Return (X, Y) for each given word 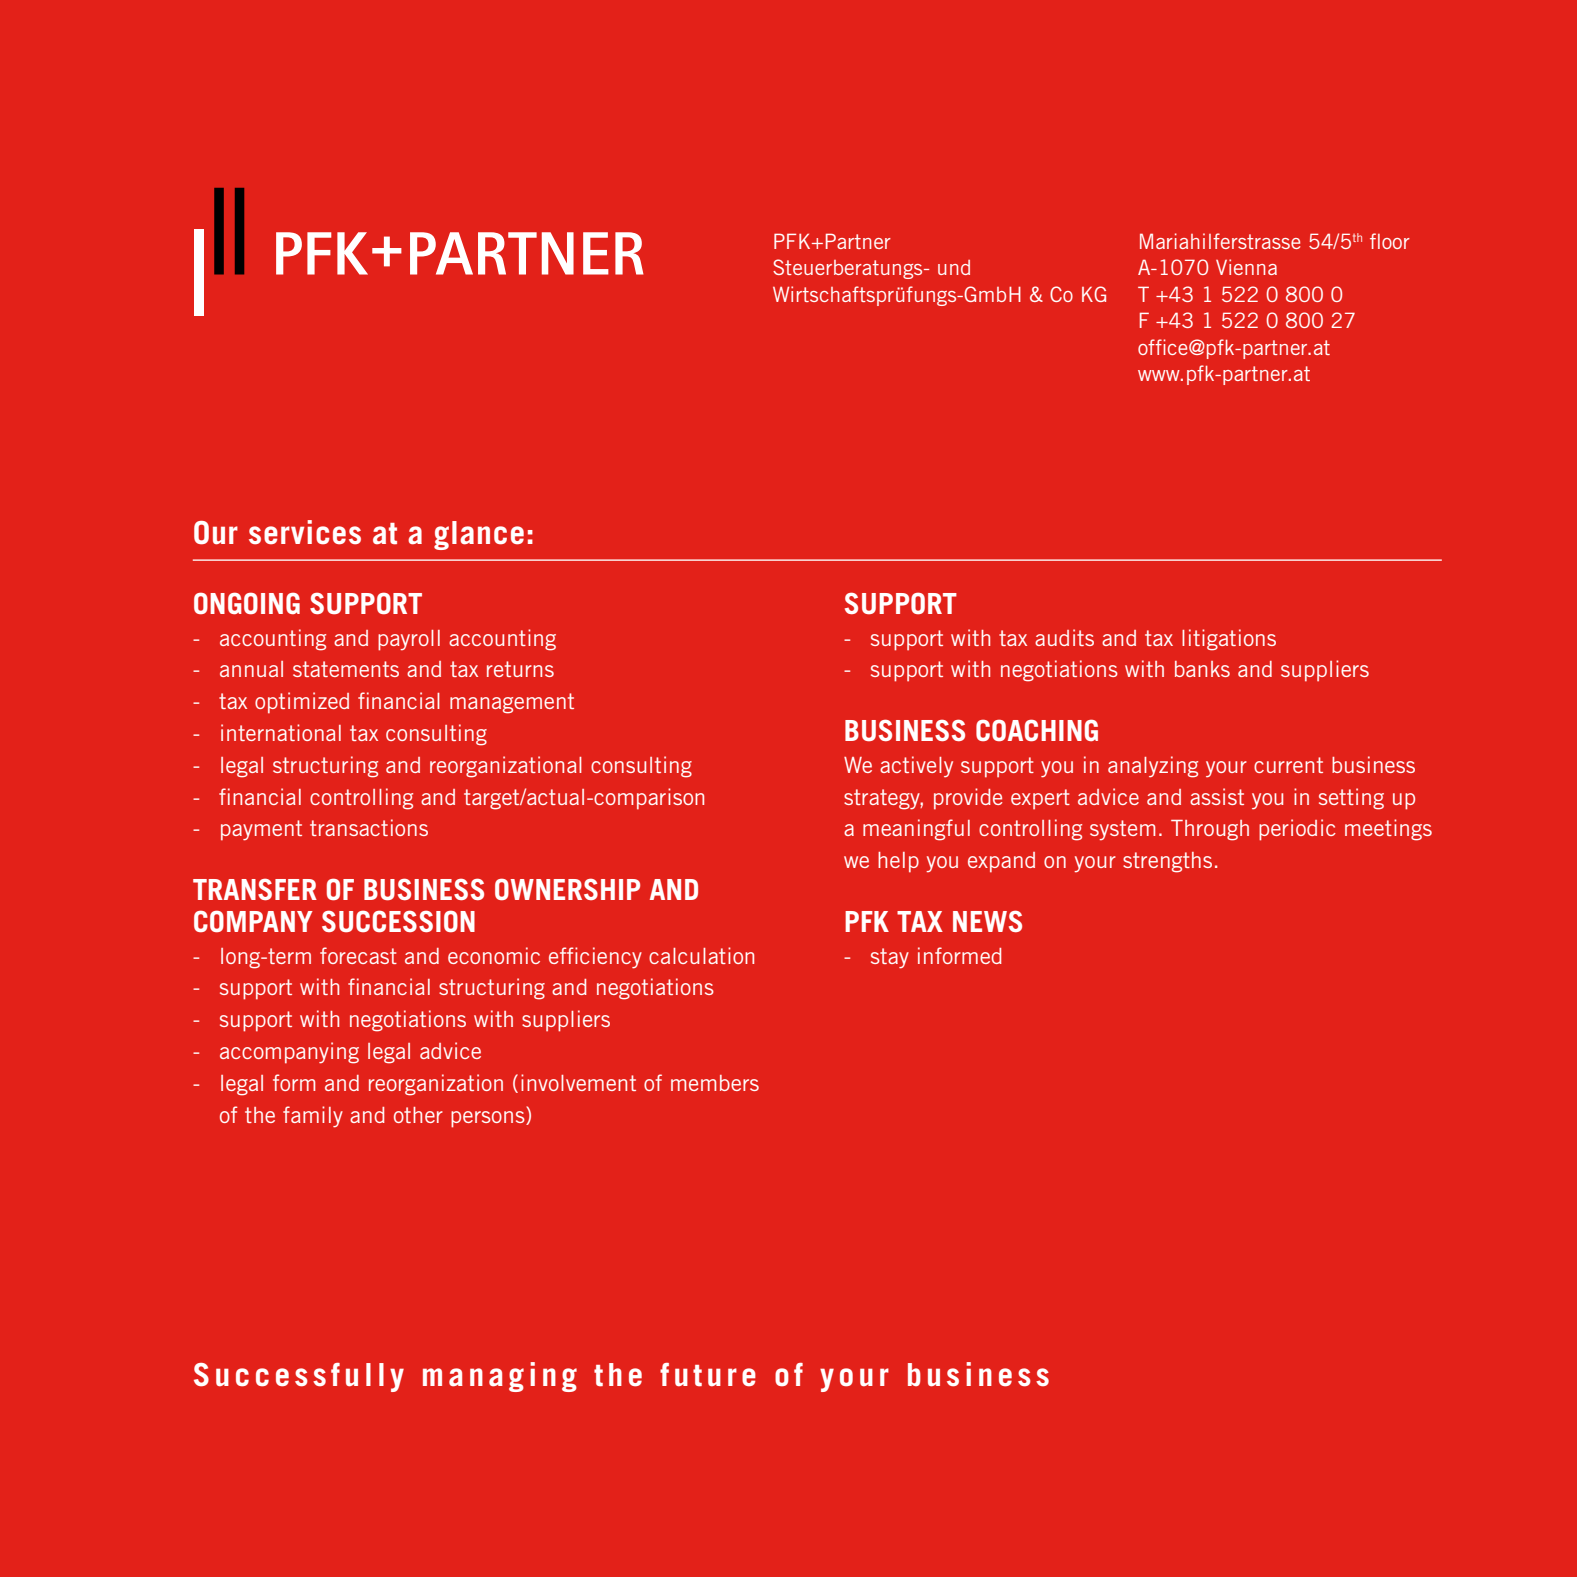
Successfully (299, 1377)
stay (890, 958)
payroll (409, 640)
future (708, 1375)
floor (1390, 241)
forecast (358, 955)
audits (1064, 637)
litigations (1229, 640)
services (305, 532)
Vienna (1246, 267)
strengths (1167, 862)
